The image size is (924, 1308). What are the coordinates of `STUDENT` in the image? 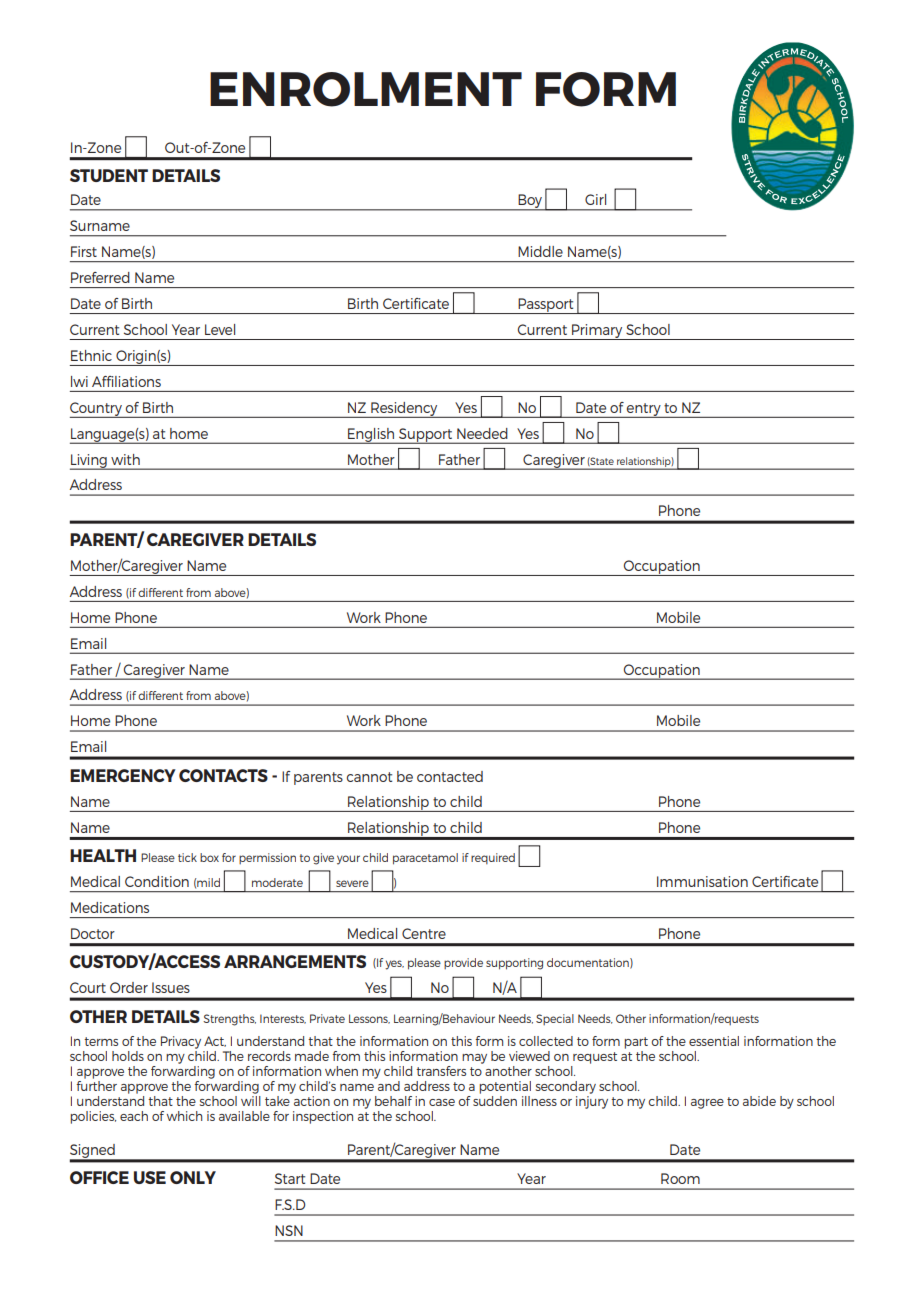 It's located at (109, 175).
